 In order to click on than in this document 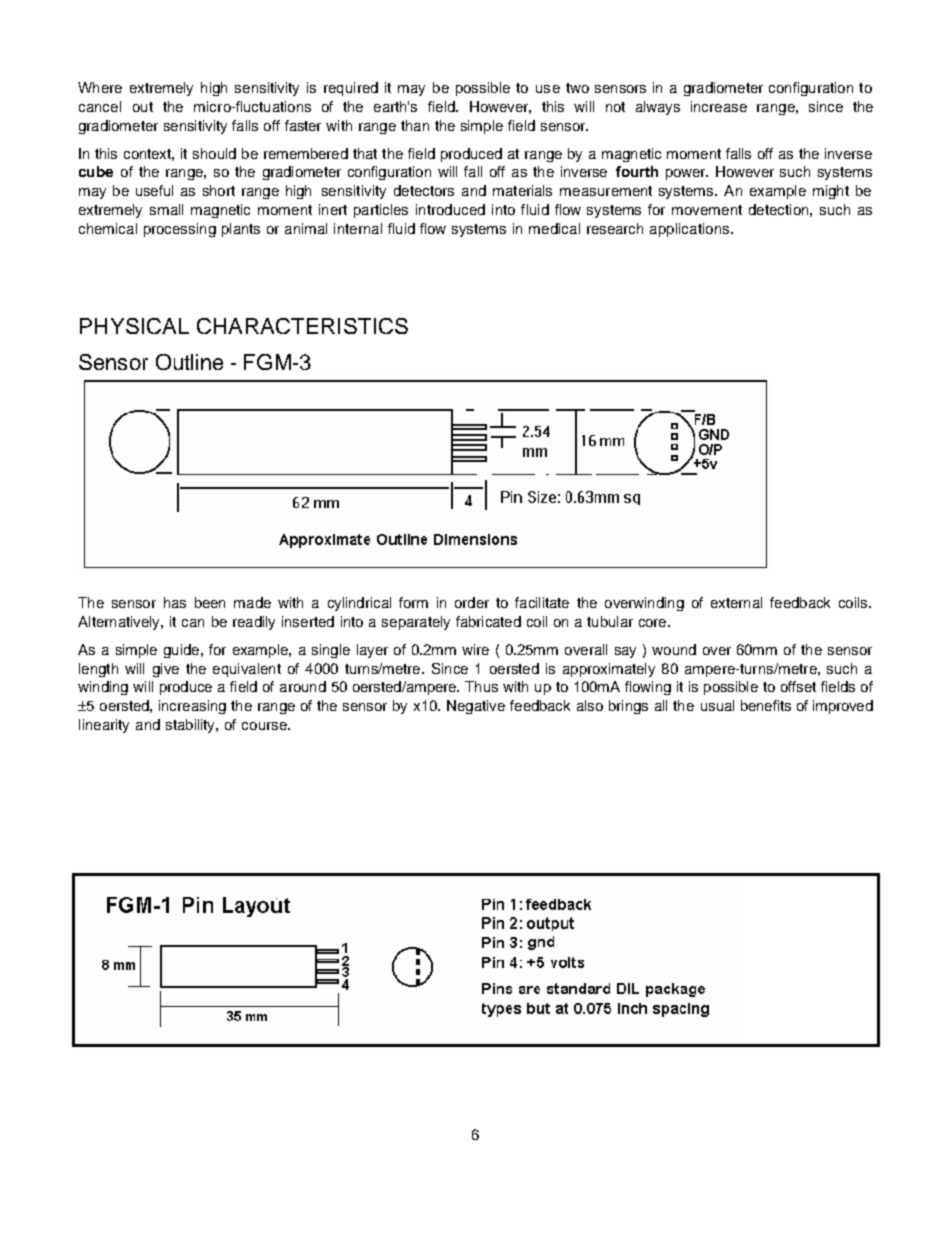, I will do `click(415, 125)`.
